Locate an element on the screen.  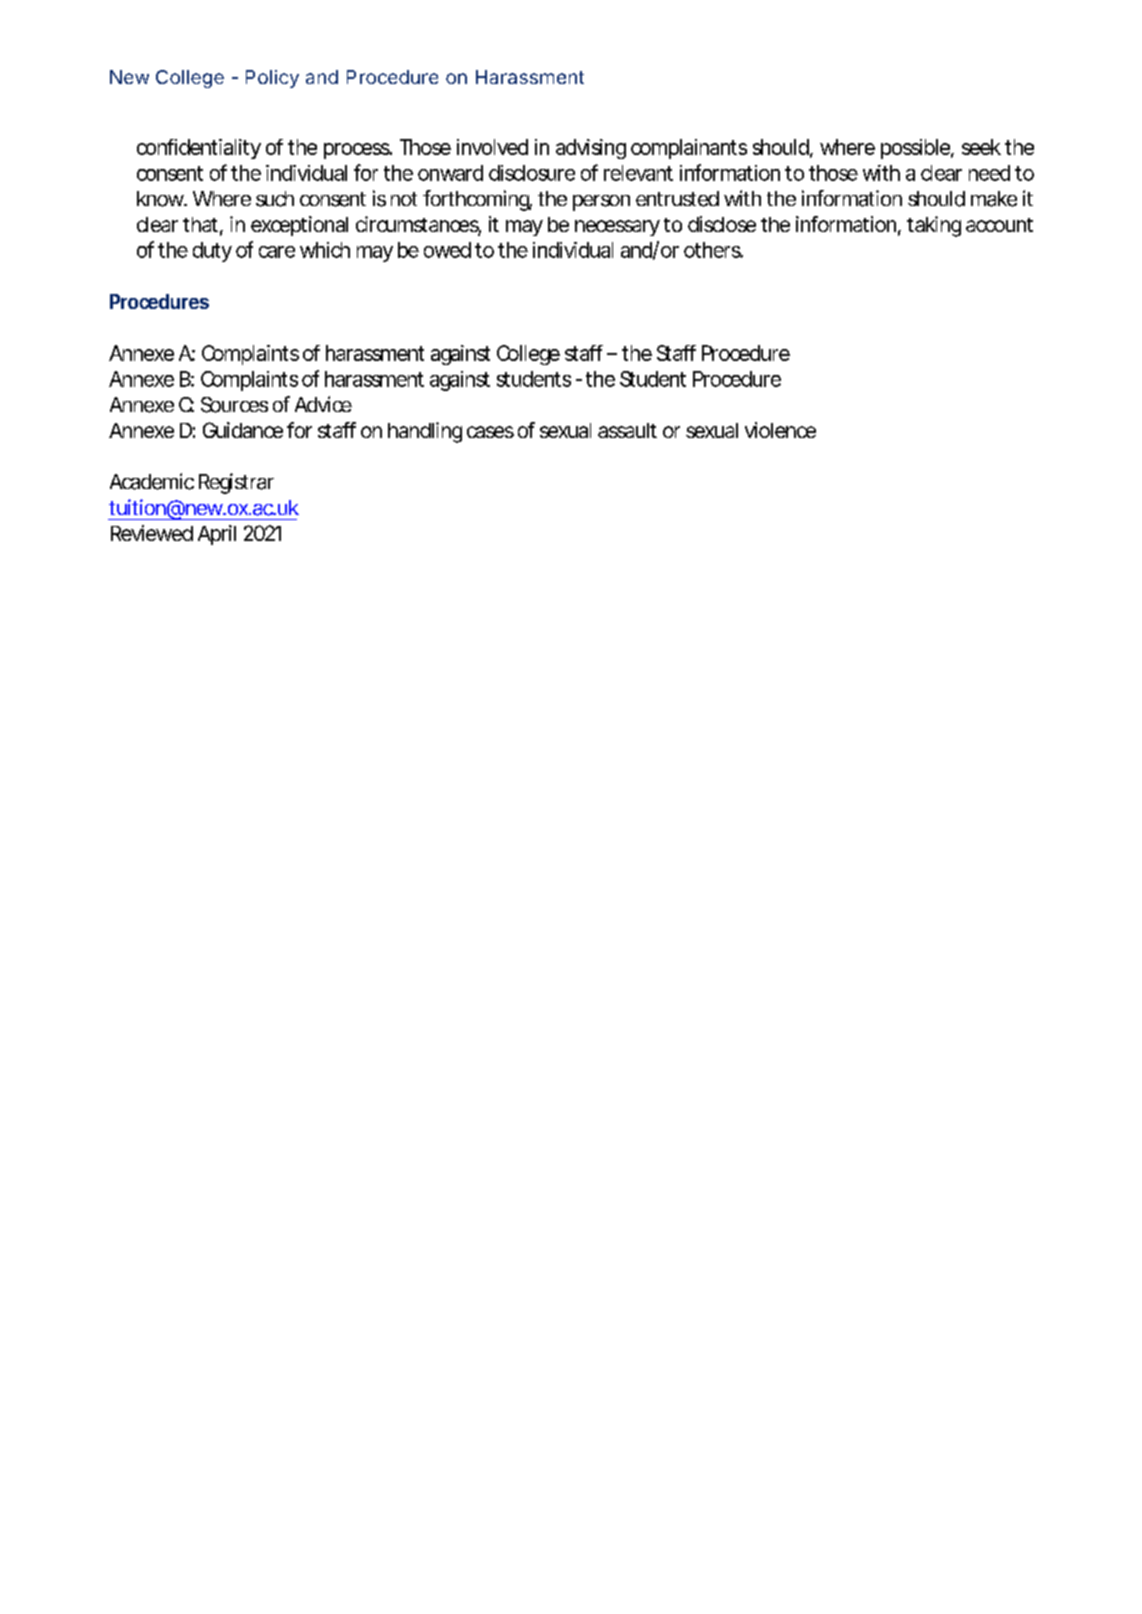
assault is located at coordinates (627, 430).
